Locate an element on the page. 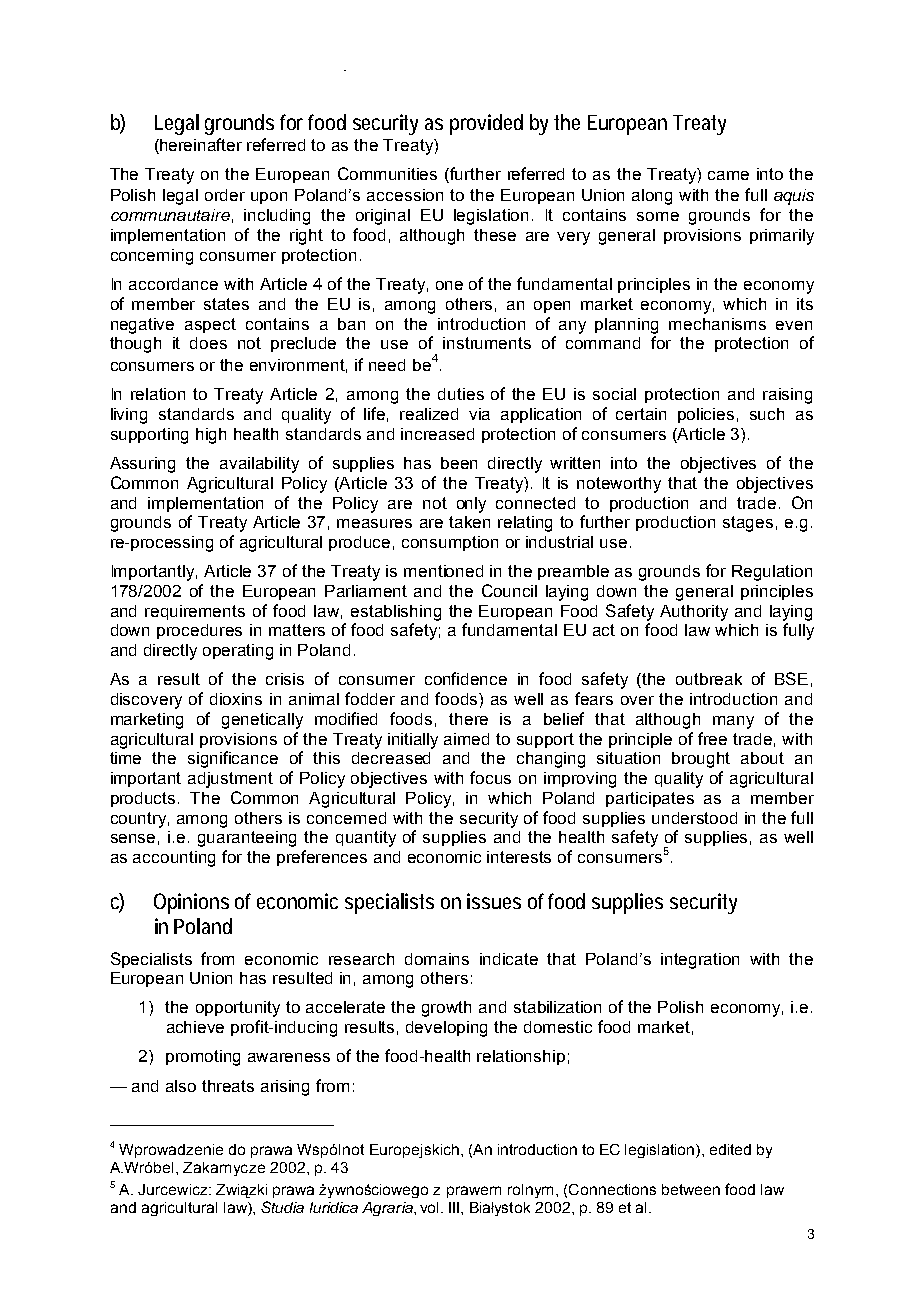  provided is located at coordinates (486, 124).
